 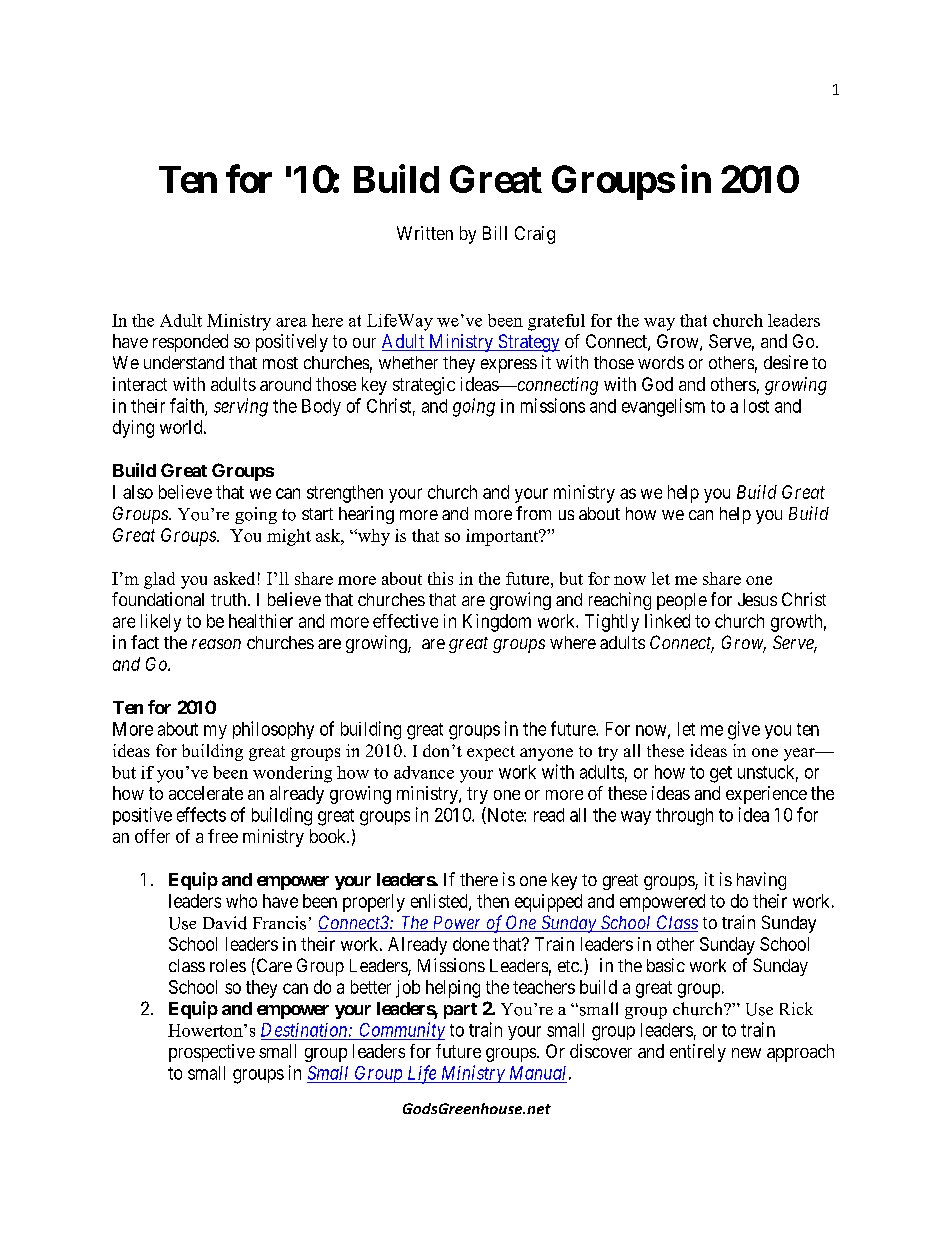 I want to click on Bill, so click(x=495, y=233).
